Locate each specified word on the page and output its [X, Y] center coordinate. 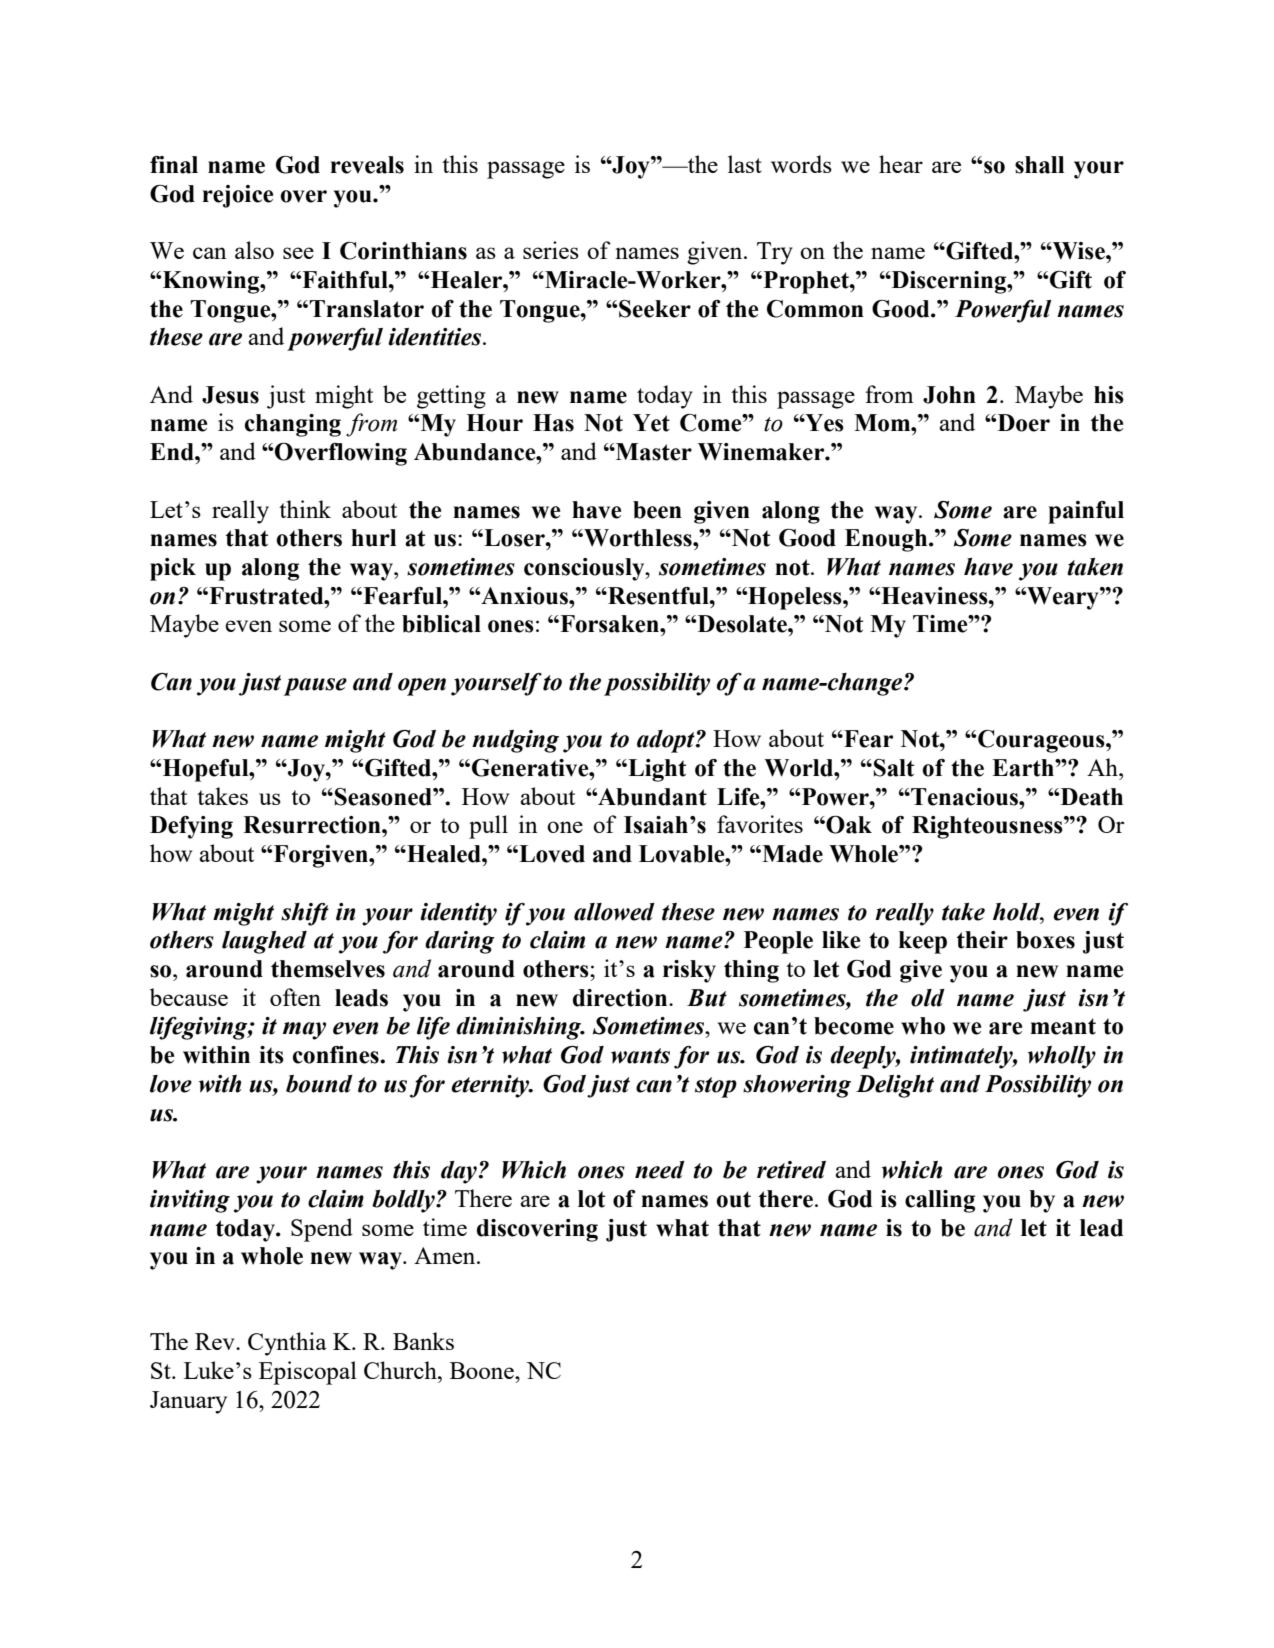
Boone [483, 1370]
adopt [667, 741]
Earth [1024, 768]
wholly [1062, 1057]
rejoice [237, 196]
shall [1039, 165]
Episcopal [308, 1373]
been [657, 510]
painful [1086, 512]
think [305, 509]
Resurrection [313, 825]
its [271, 1055]
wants [640, 1056]
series [551, 250]
